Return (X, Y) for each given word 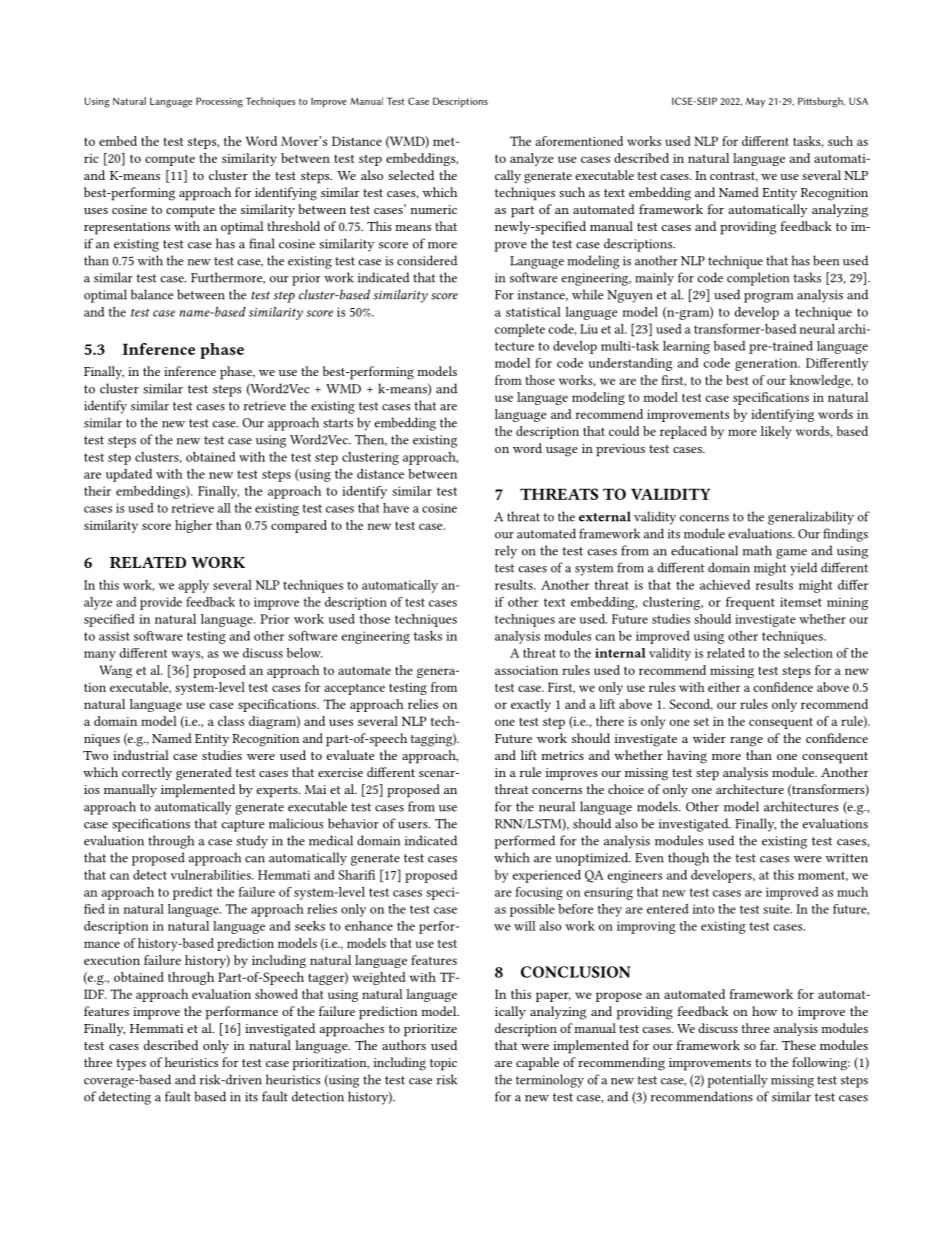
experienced (547, 876)
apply (194, 586)
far (769, 1045)
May (755, 102)
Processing (219, 102)
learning (686, 347)
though (688, 859)
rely (506, 552)
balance (152, 294)
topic (443, 1064)
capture (243, 826)
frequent (750, 603)
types (131, 1065)
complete (520, 330)
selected (411, 175)
